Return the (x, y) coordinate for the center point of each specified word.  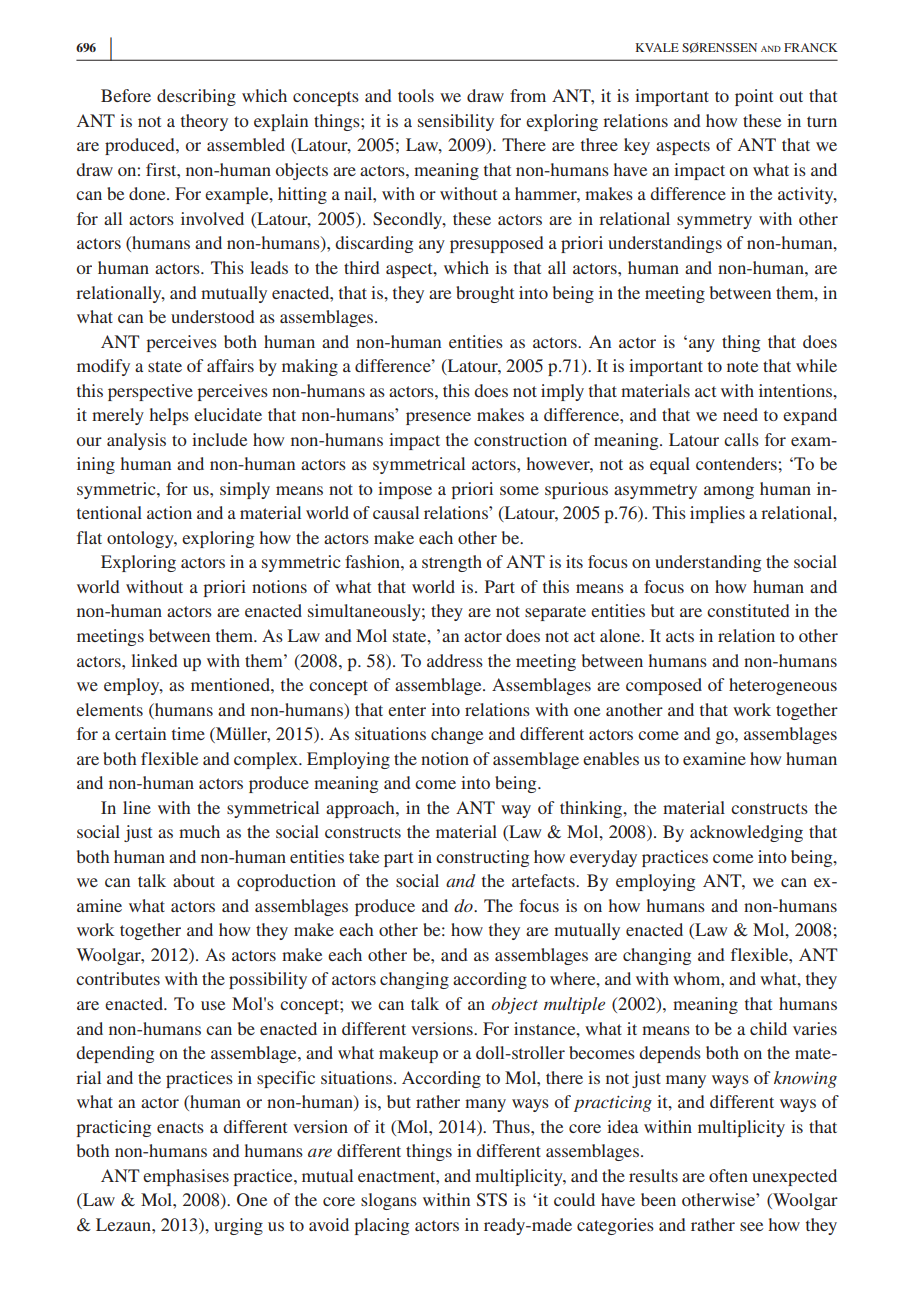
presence (438, 418)
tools (416, 95)
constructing (482, 858)
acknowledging (746, 833)
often (728, 1175)
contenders (736, 463)
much (199, 831)
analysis (136, 441)
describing (196, 97)
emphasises (186, 1177)
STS (492, 1200)
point (754, 97)
